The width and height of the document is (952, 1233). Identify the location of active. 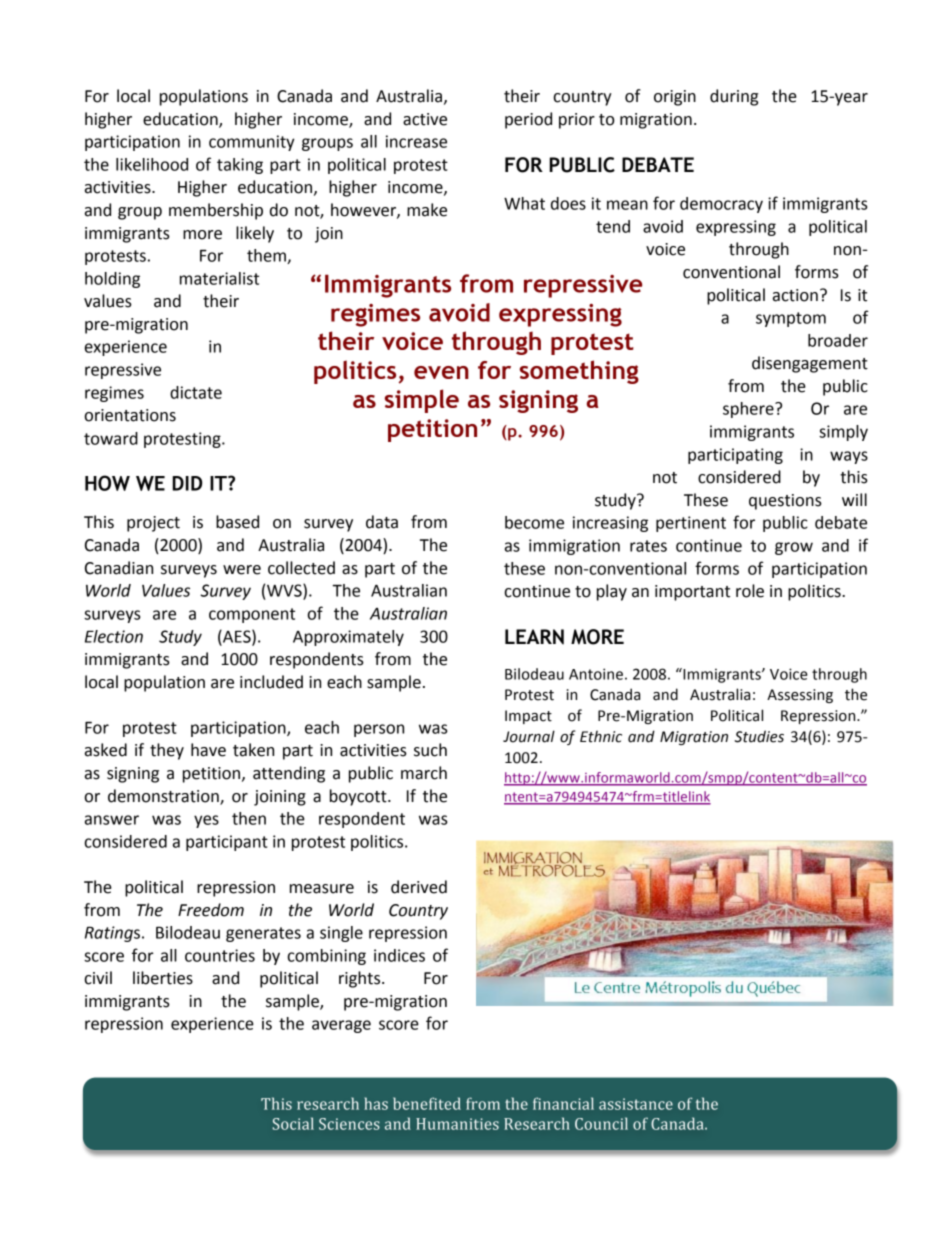
(425, 119).
